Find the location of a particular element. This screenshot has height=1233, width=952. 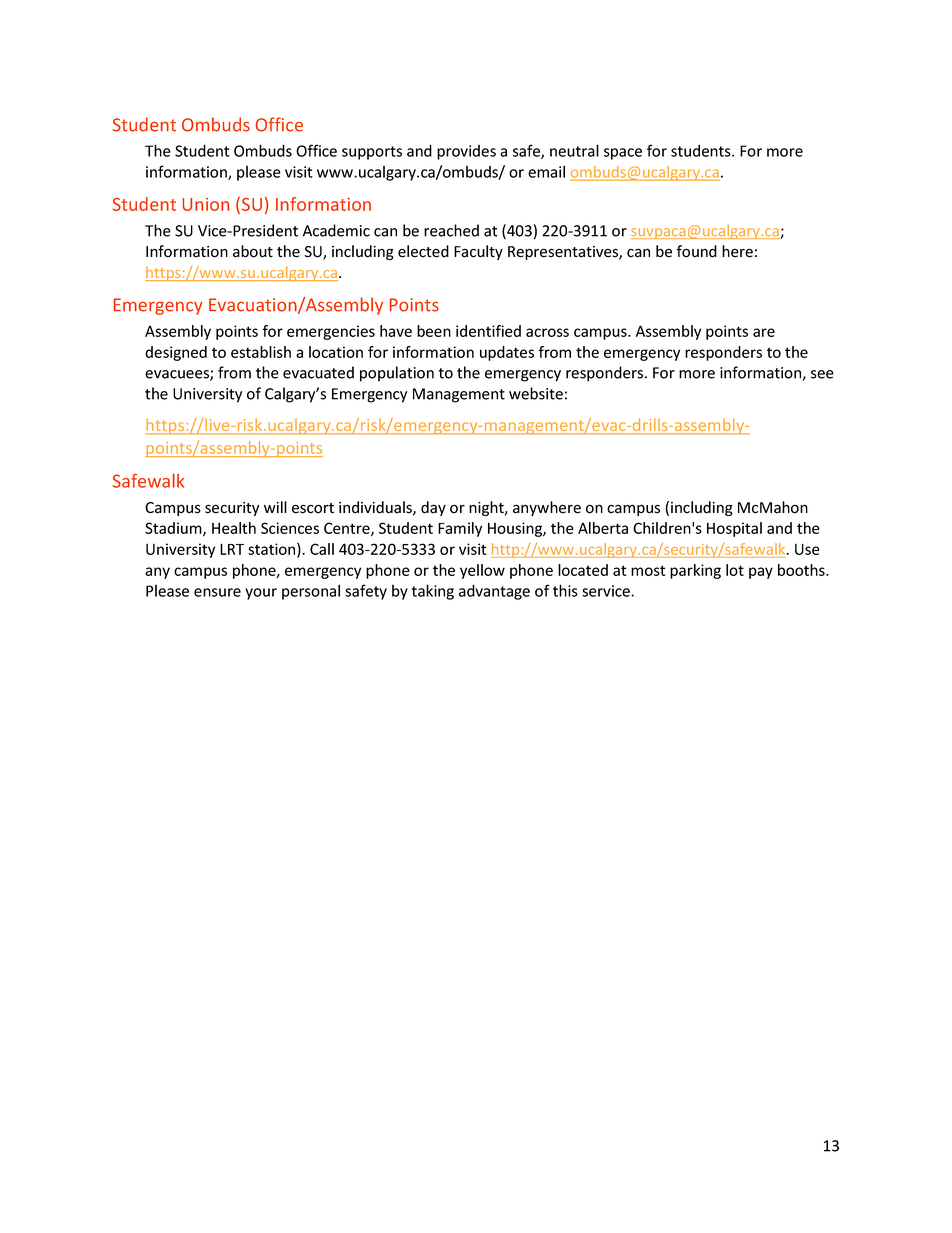

day is located at coordinates (433, 508).
